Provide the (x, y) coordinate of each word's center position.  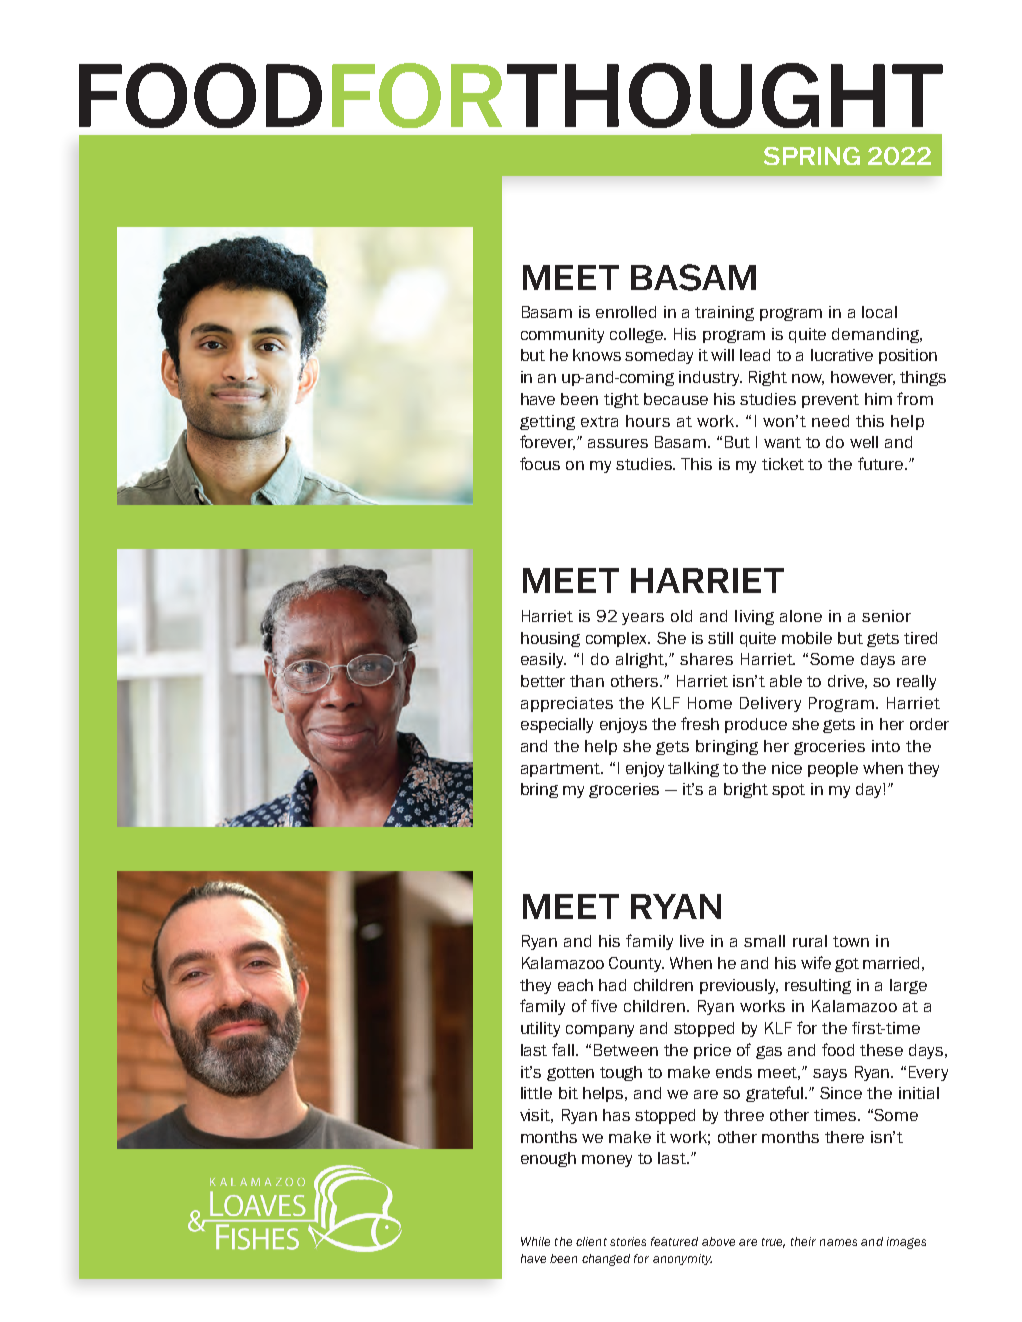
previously (739, 986)
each (575, 985)
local (879, 312)
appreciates (567, 704)
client (591, 1241)
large (908, 986)
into (886, 746)
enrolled (626, 312)
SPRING (812, 156)
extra (599, 421)
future (882, 463)
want (782, 442)
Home (710, 703)
